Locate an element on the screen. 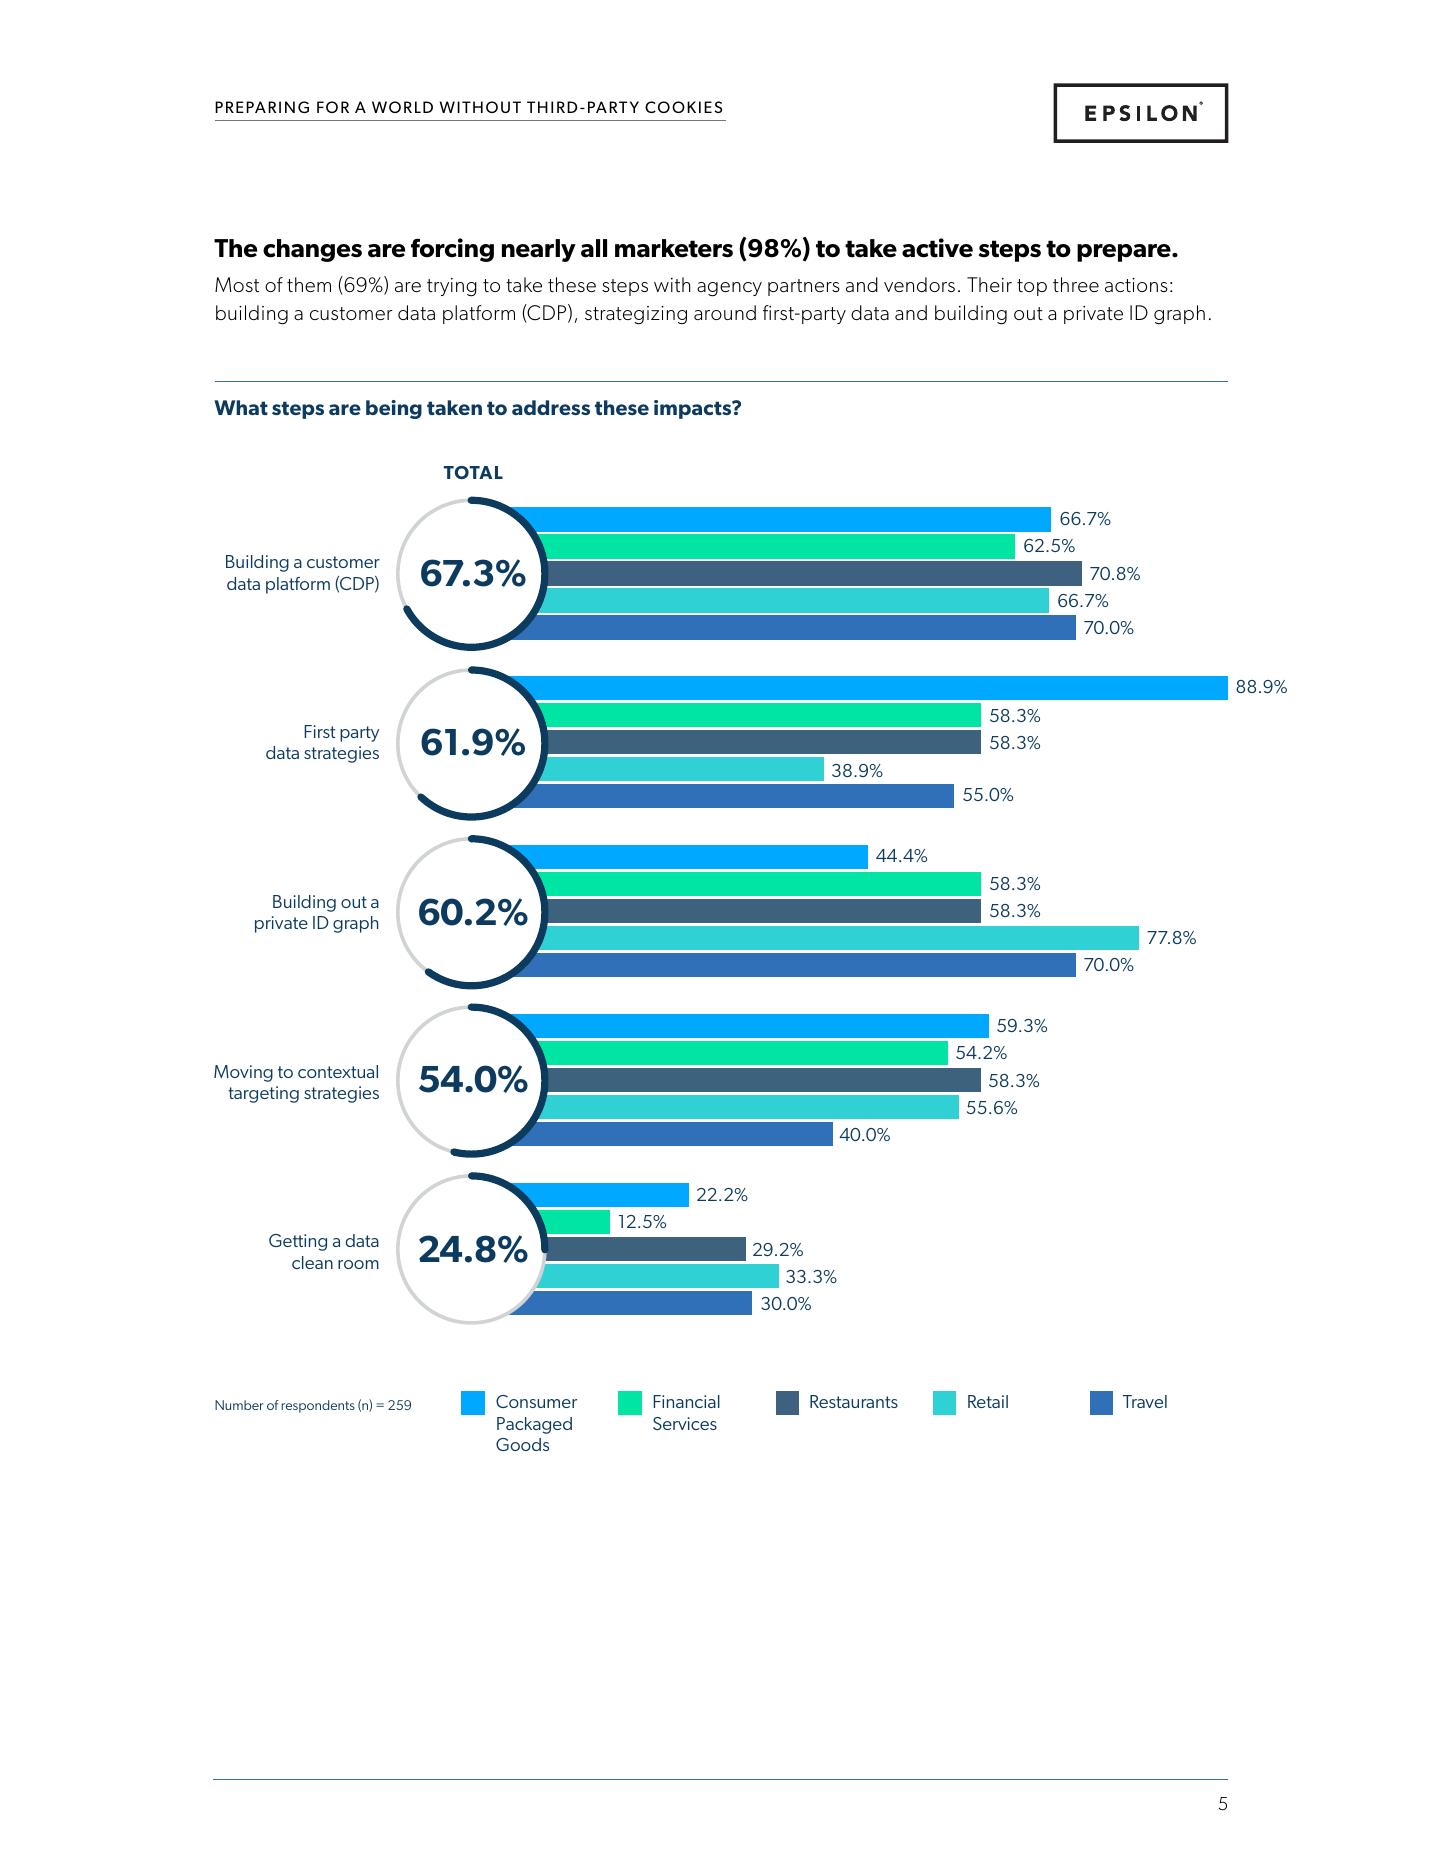 Image resolution: width=1443 pixels, height=1867 pixels. them is located at coordinates (309, 284).
